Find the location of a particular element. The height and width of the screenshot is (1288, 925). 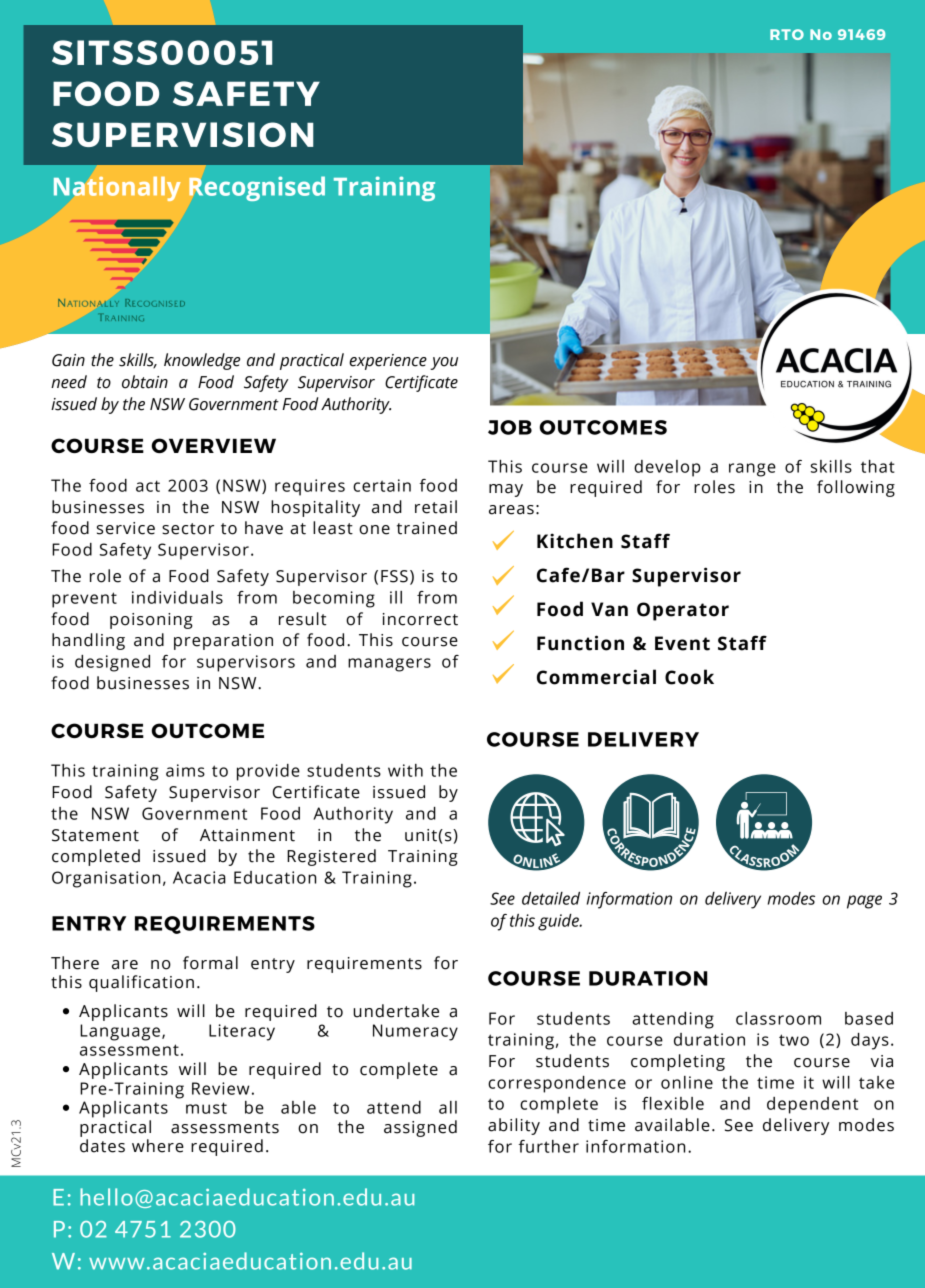

Cook is located at coordinates (689, 677).
